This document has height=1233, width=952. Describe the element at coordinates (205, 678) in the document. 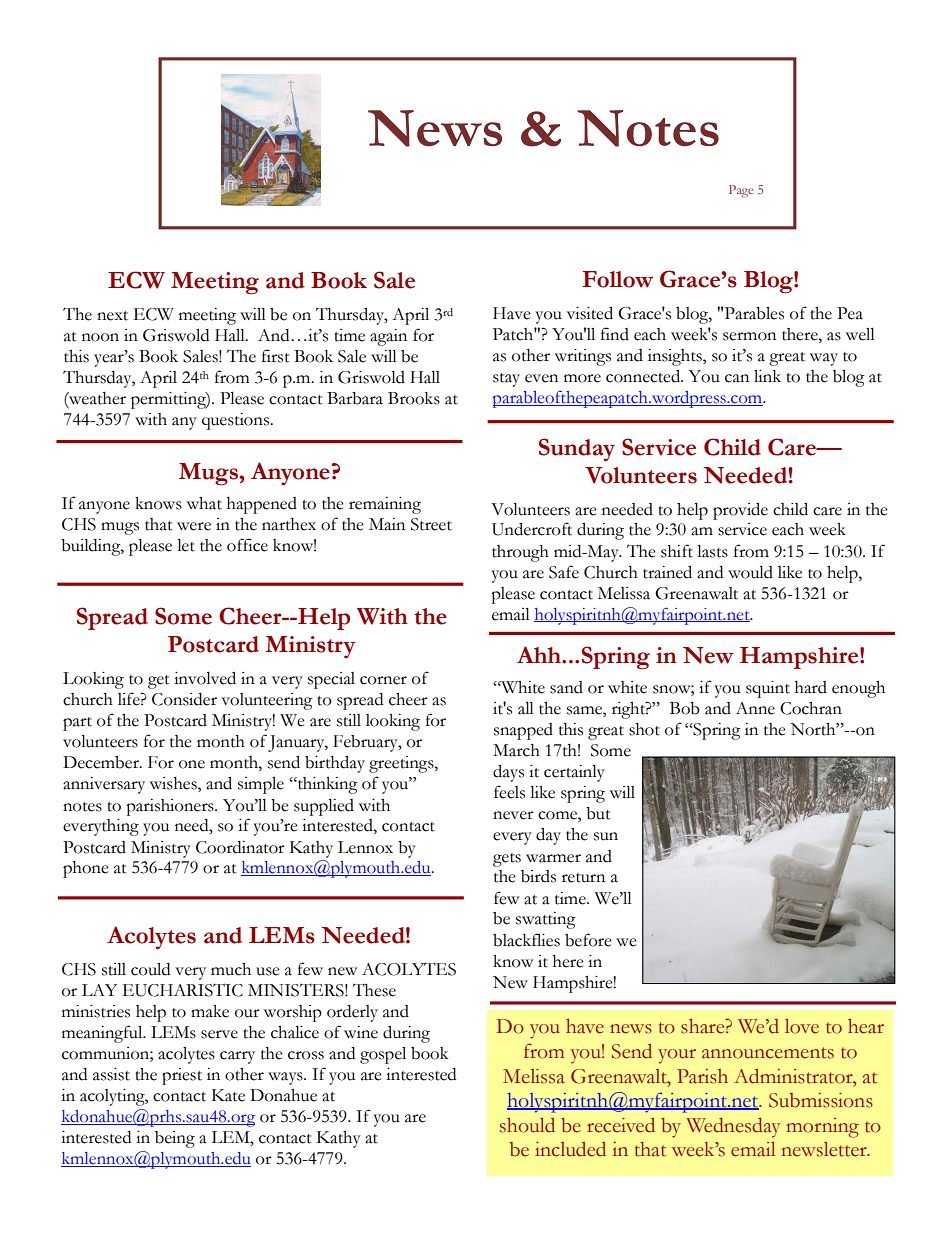

I see `involved` at that location.
